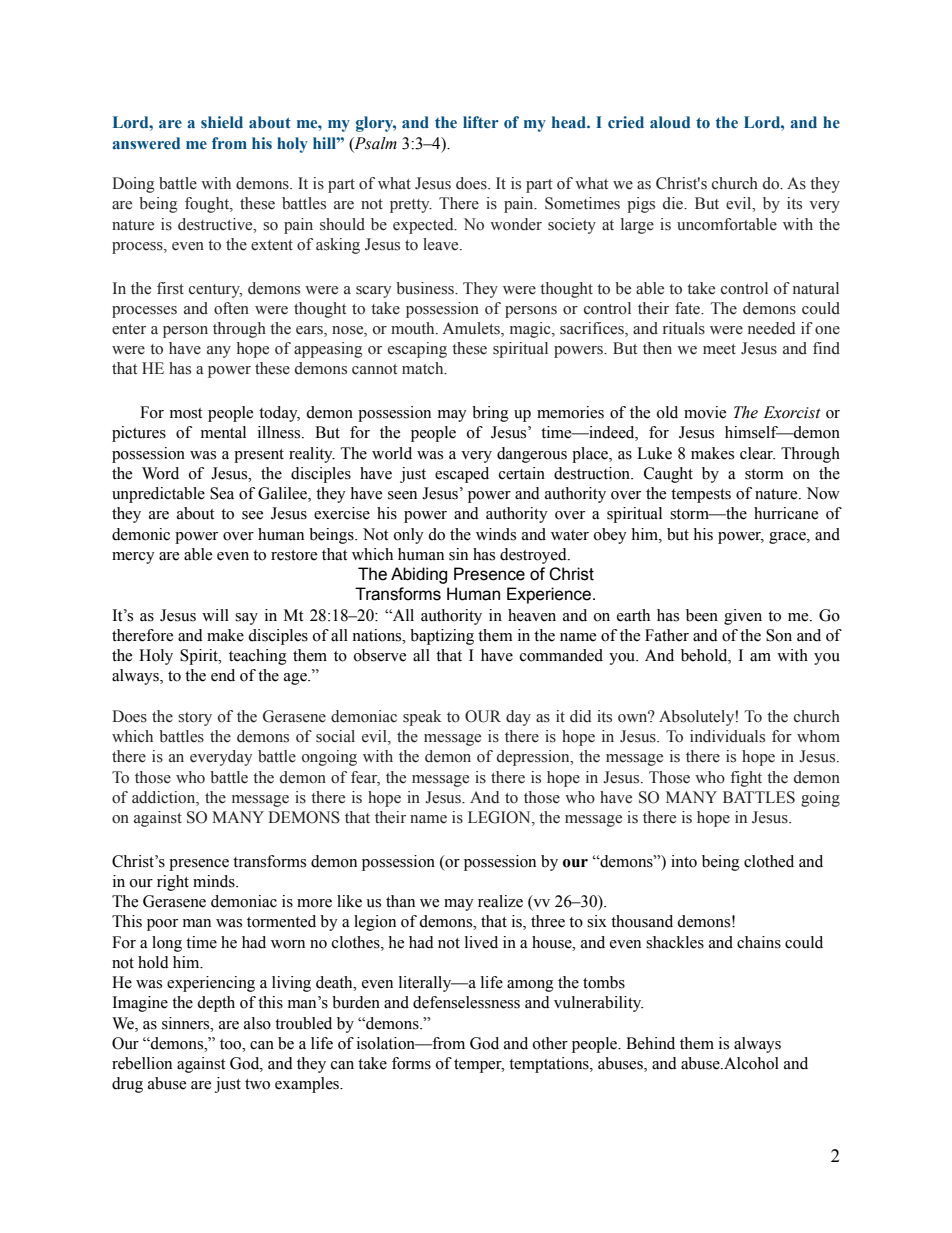  Describe the element at coordinates (550, 1065) in the screenshot. I see `temptations` at that location.
